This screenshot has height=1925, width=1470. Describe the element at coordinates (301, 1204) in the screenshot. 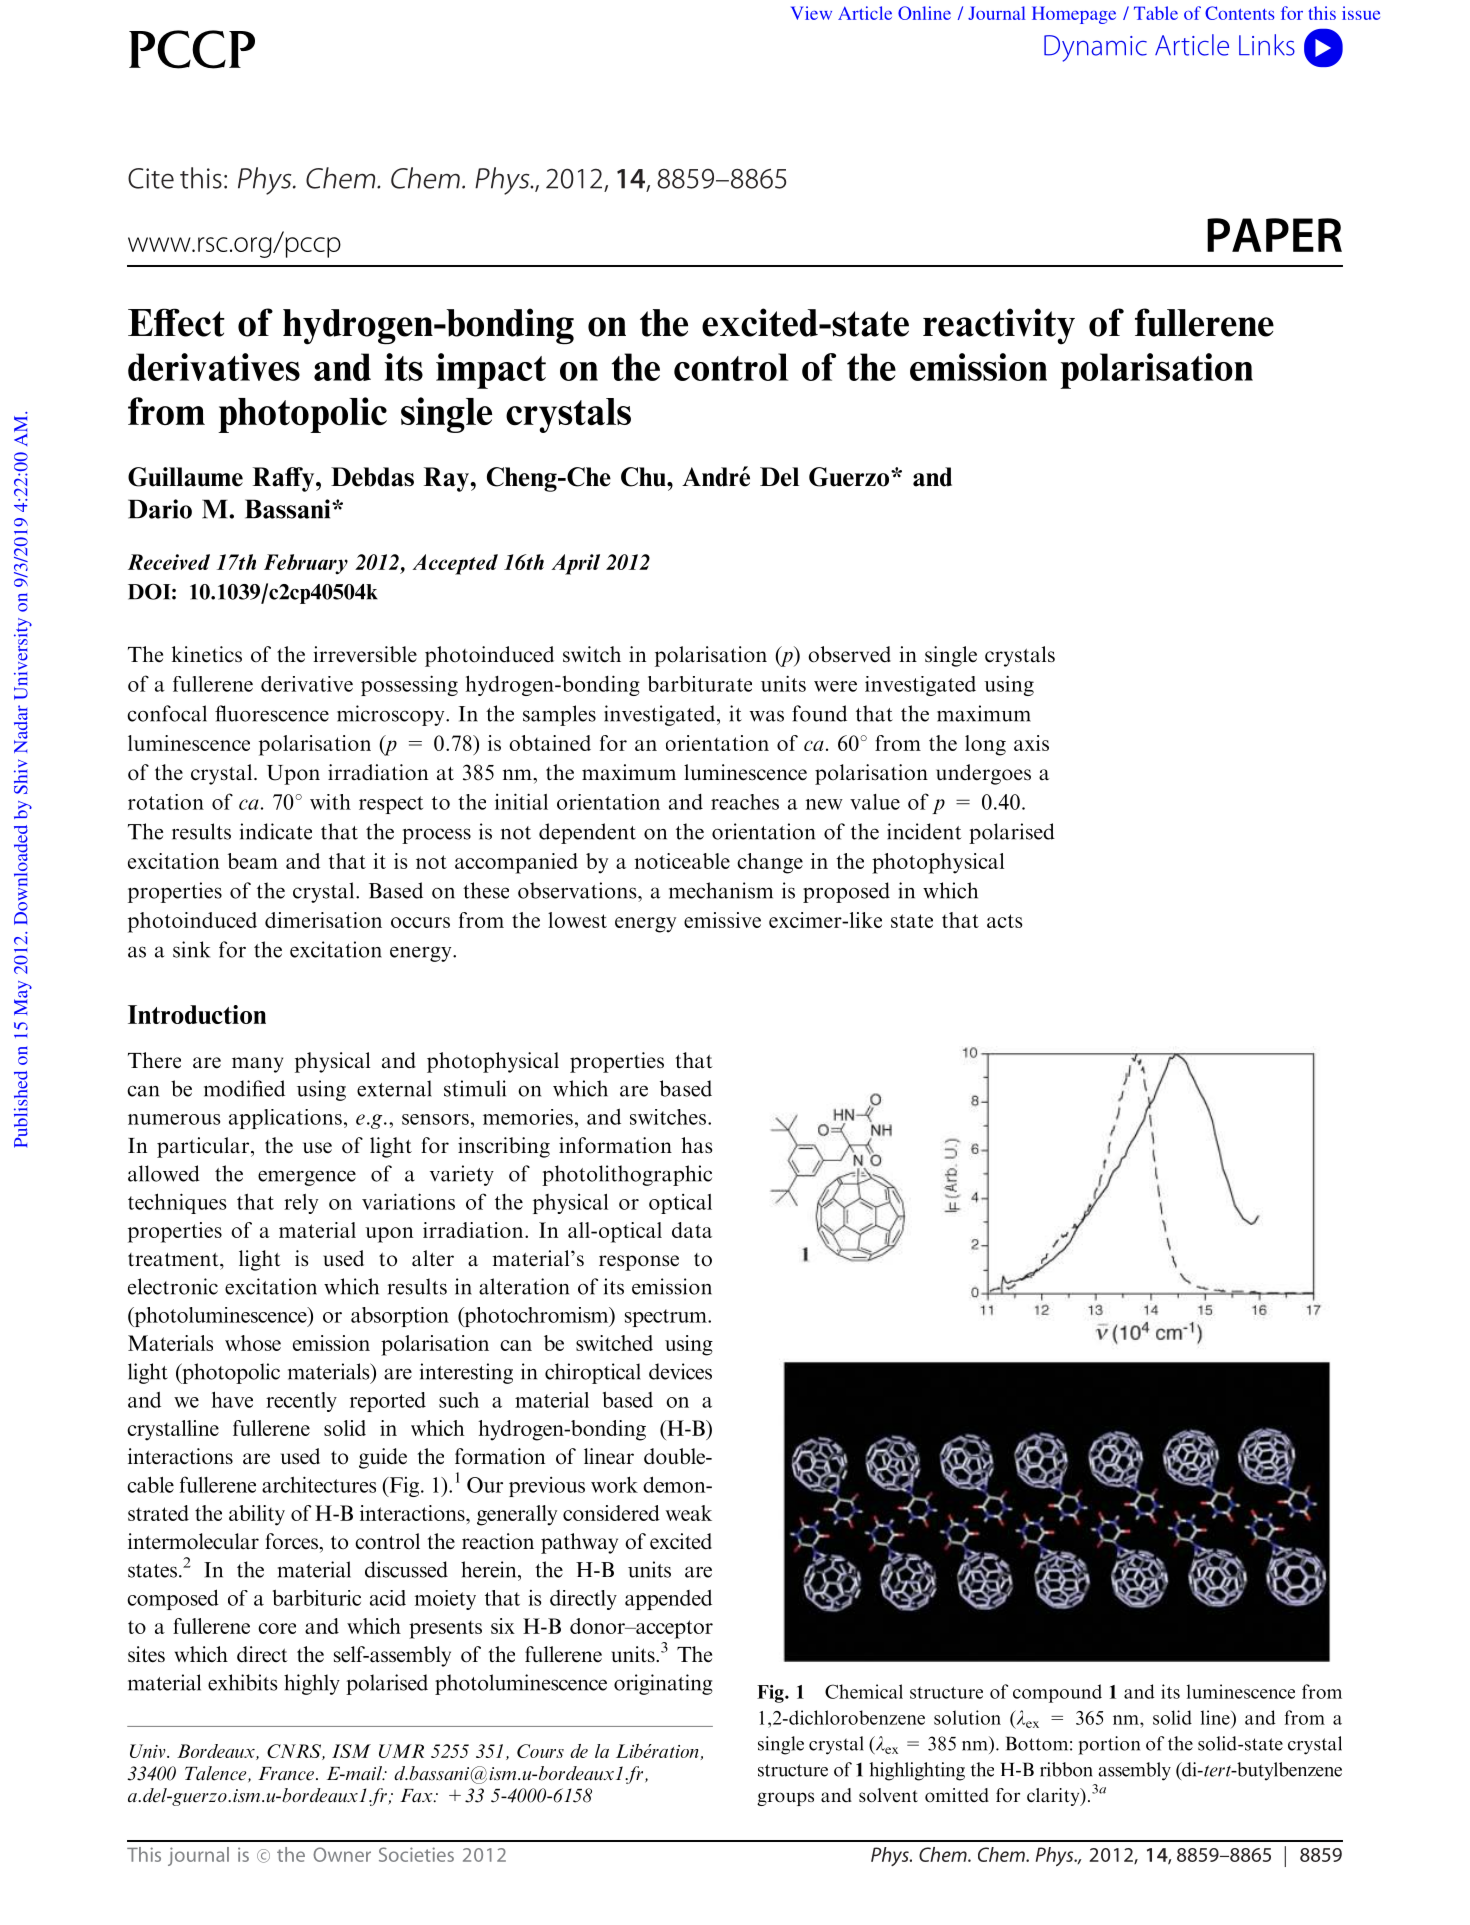

I see `rely` at that location.
